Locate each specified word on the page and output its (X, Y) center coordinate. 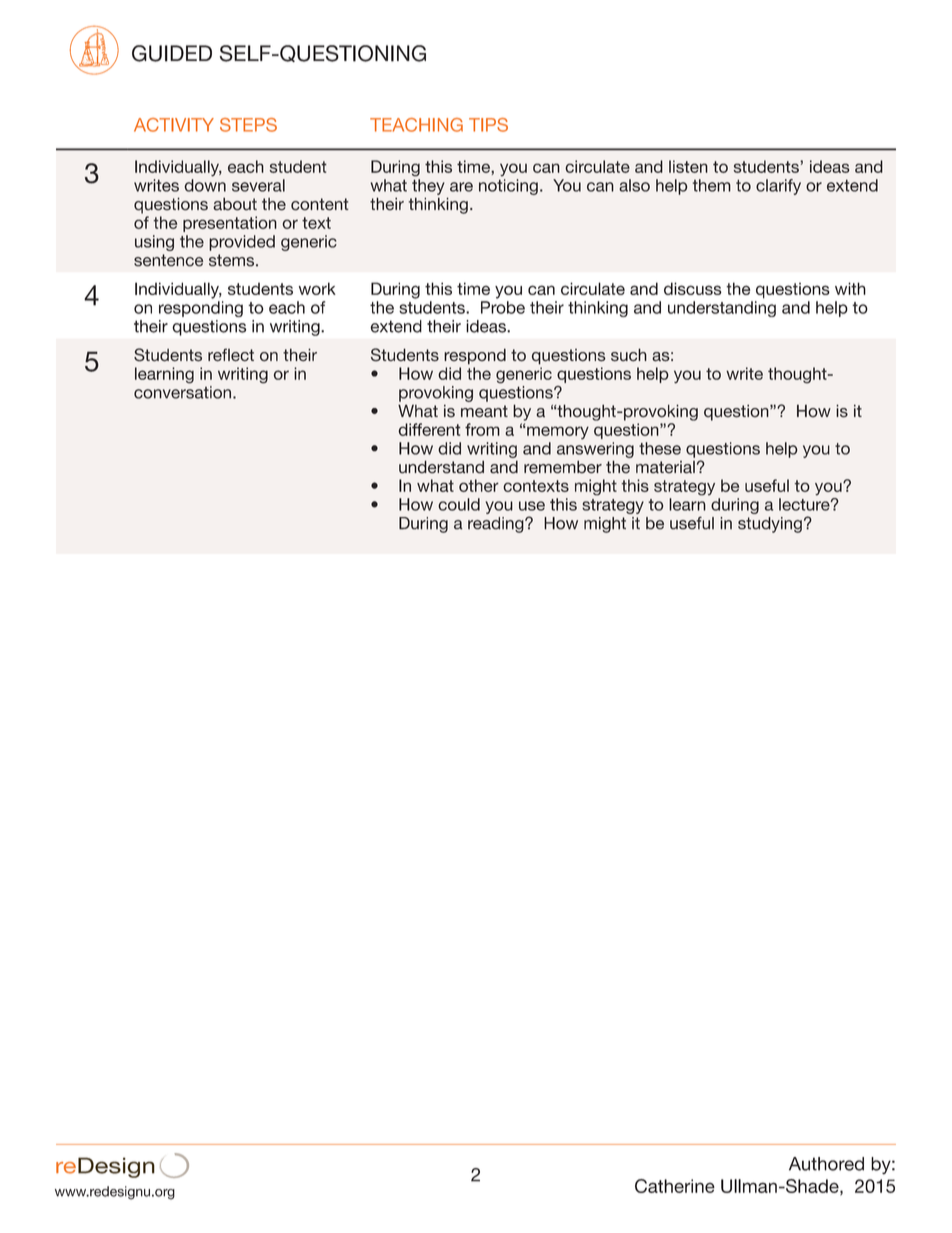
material (665, 467)
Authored (826, 1164)
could (459, 504)
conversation (182, 392)
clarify (778, 187)
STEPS (248, 125)
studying (770, 525)
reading (497, 525)
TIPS (488, 125)
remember (563, 467)
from (482, 429)
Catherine (675, 1186)
